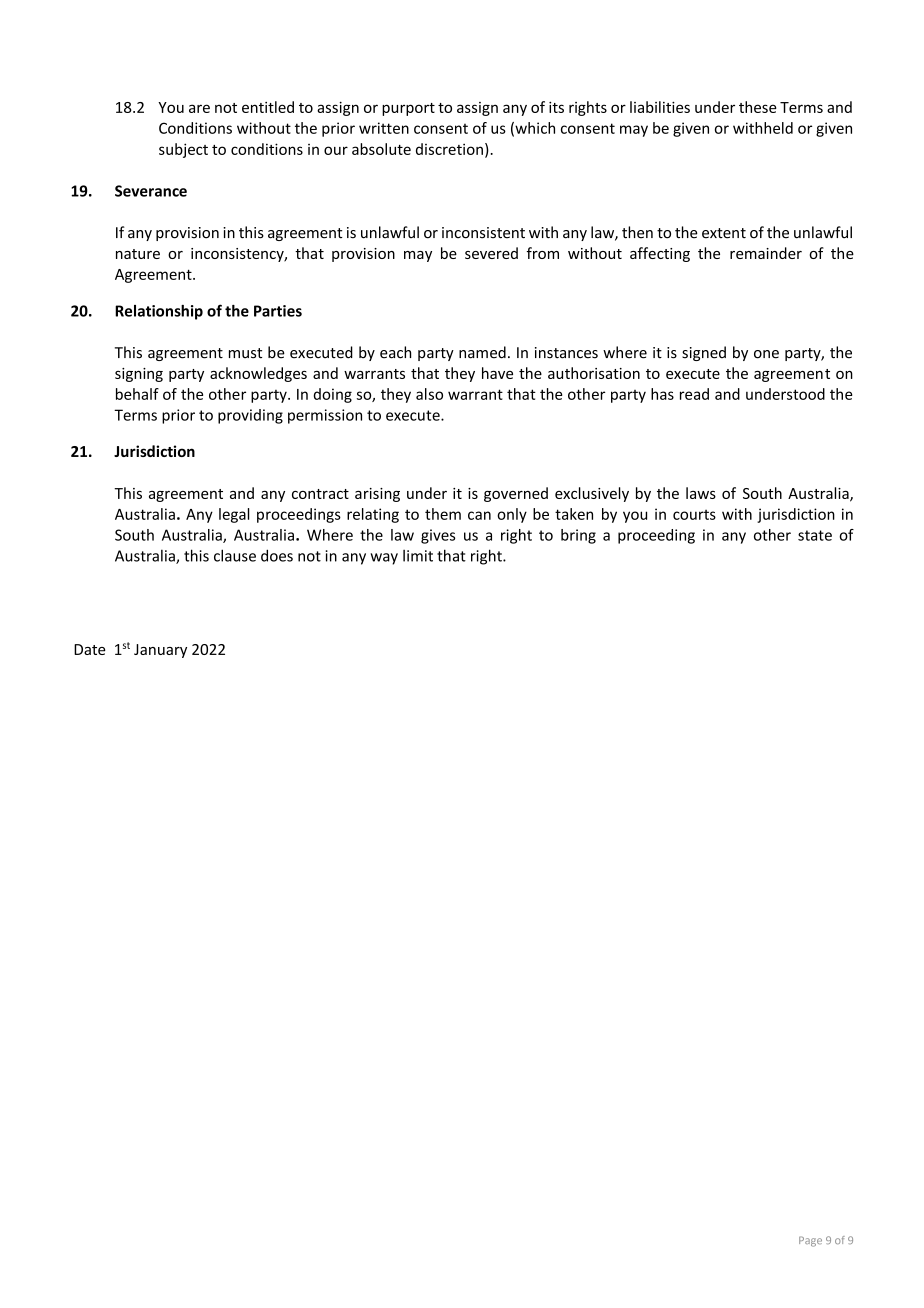 Image resolution: width=924 pixels, height=1308 pixels. Describe the element at coordinates (758, 107) in the screenshot. I see `these` at that location.
